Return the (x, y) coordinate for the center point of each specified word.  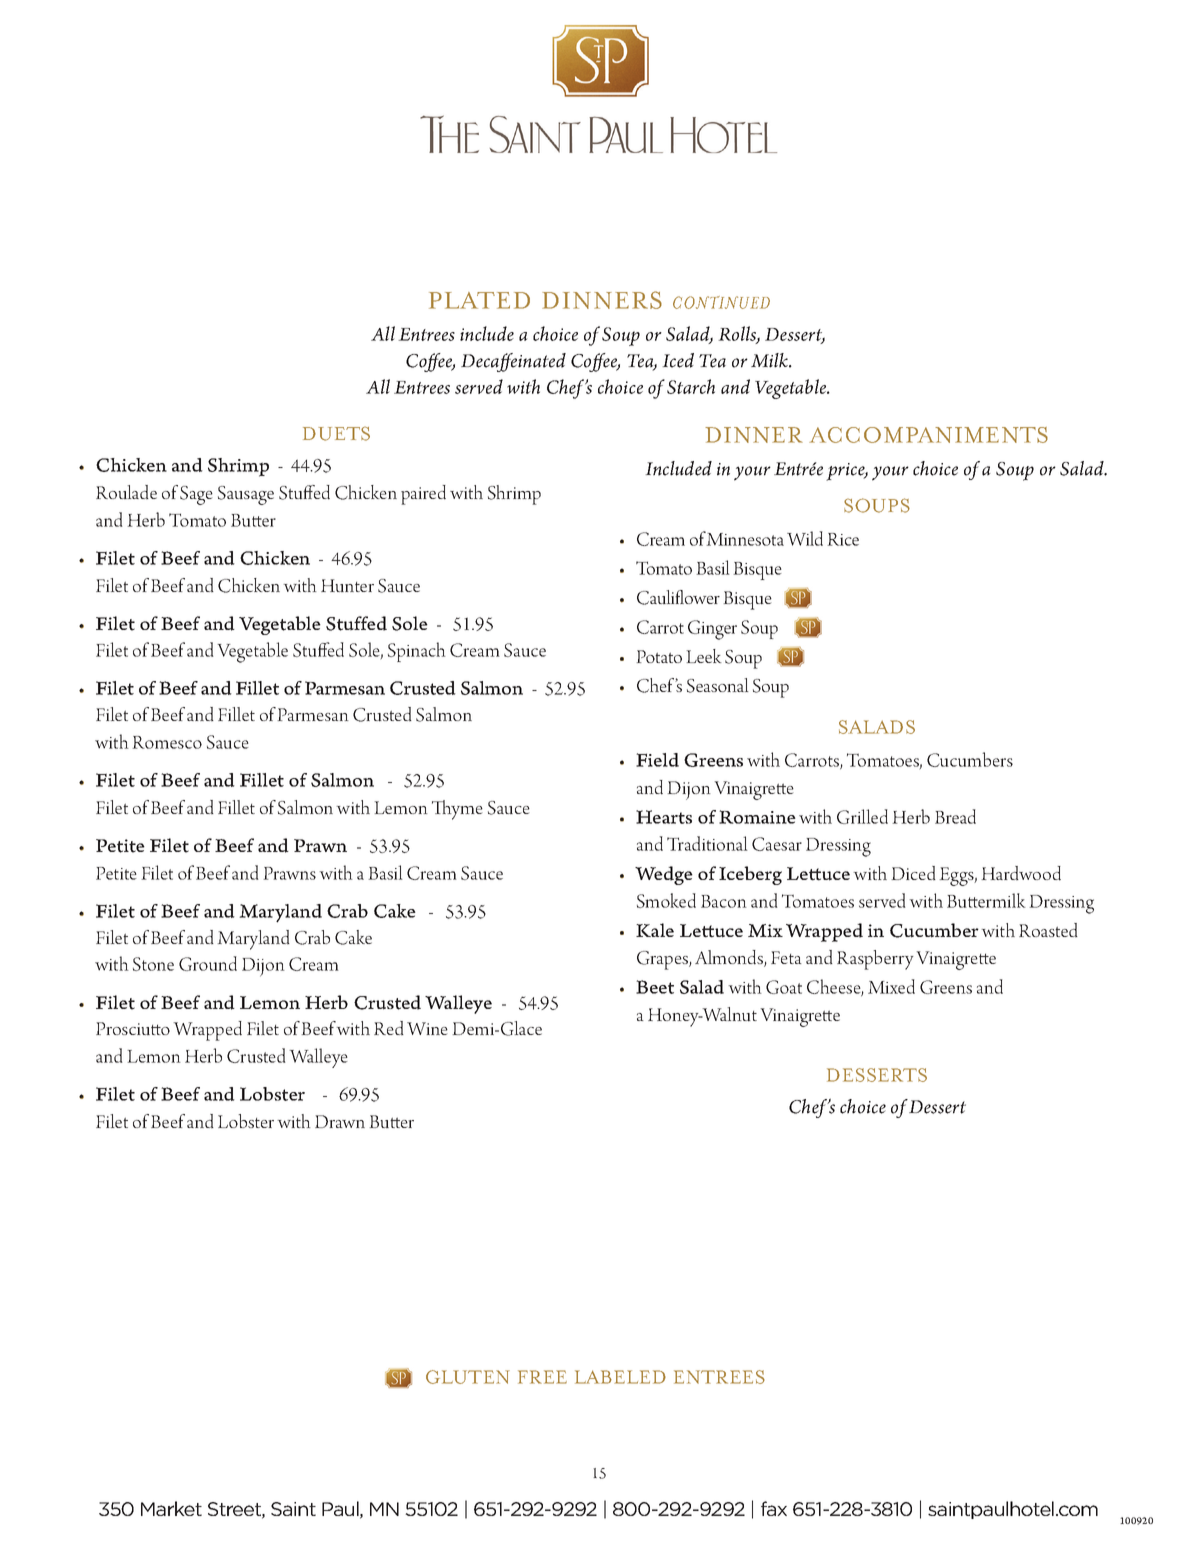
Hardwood (1021, 873)
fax (774, 1508)
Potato (659, 656)
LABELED (620, 1377)
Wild (805, 538)
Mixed (891, 986)
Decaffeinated (513, 362)
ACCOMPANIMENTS (928, 435)
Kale (655, 930)
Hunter (347, 585)
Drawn (340, 1121)
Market (171, 1508)
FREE (542, 1377)
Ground (208, 963)
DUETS (336, 433)
